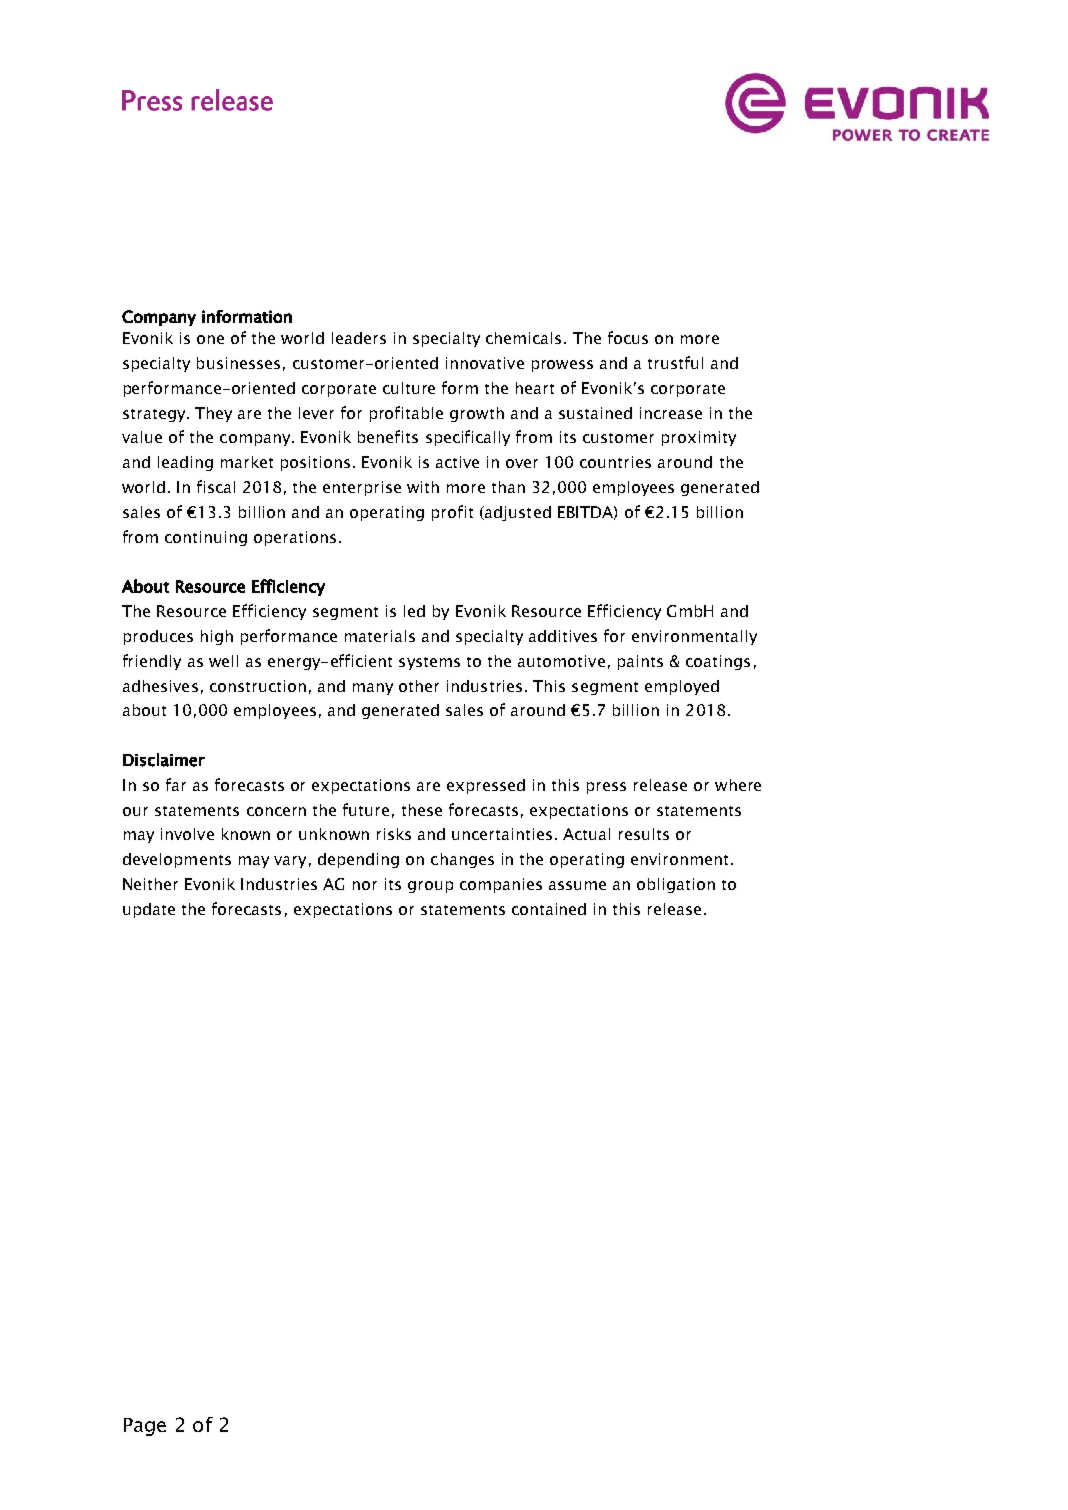 This document has height=1510, width=1068. What do you see at coordinates (217, 637) in the document?
I see `high` at bounding box center [217, 637].
